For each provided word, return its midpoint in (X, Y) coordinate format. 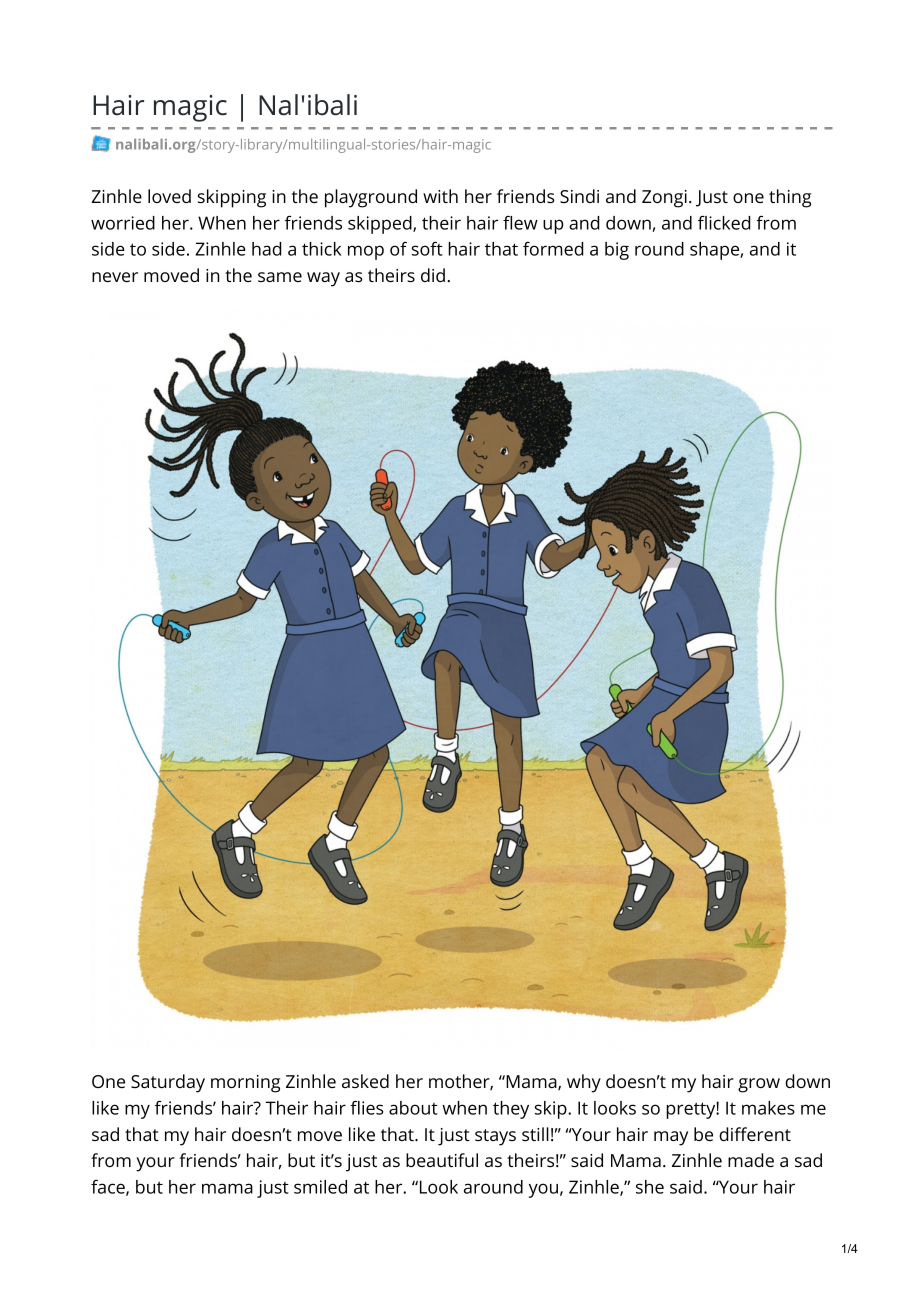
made (751, 1160)
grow (759, 1085)
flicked (724, 223)
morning (245, 1084)
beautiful (442, 1160)
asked (365, 1081)
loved (169, 196)
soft (427, 249)
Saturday (168, 1083)
